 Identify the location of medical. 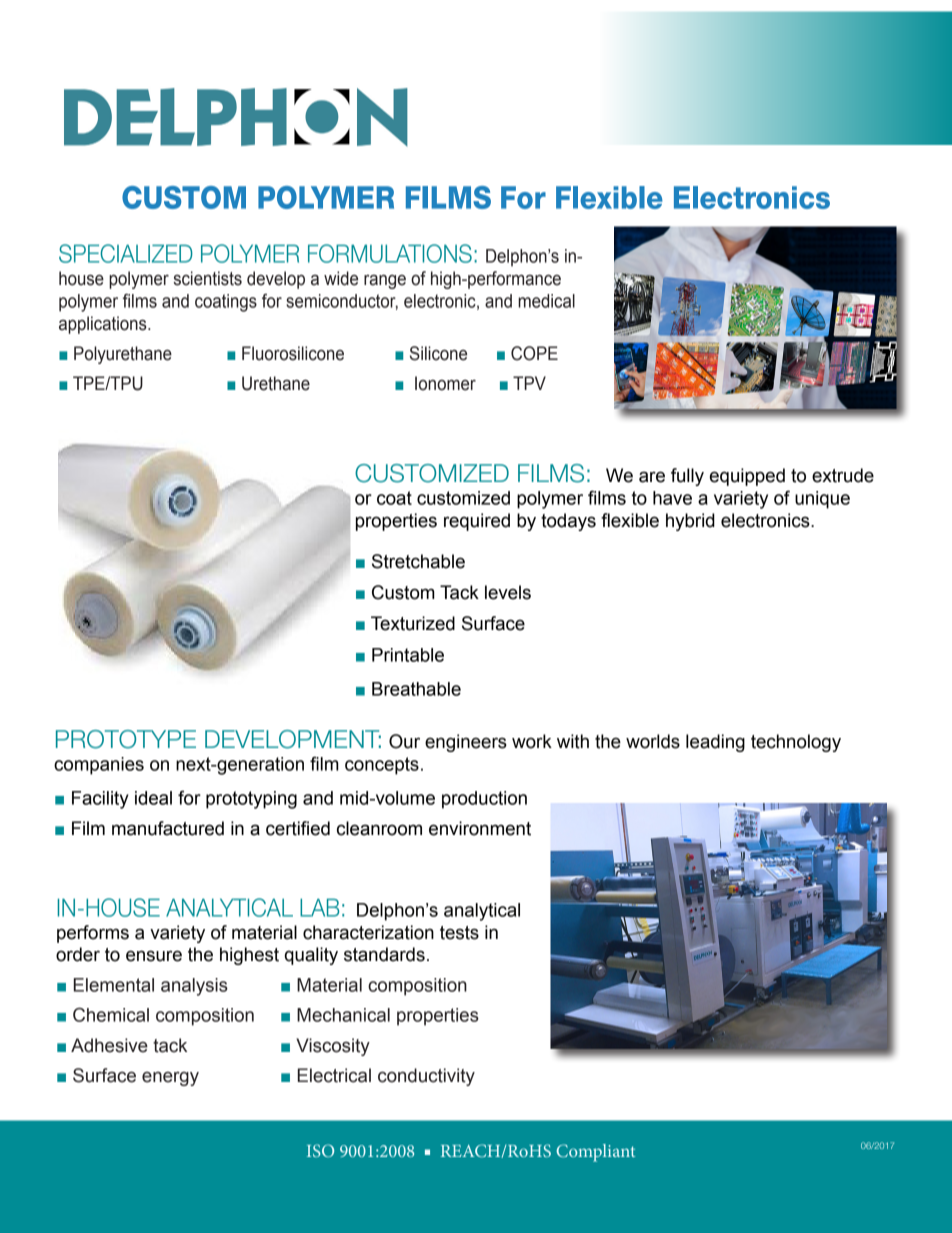
(546, 301).
